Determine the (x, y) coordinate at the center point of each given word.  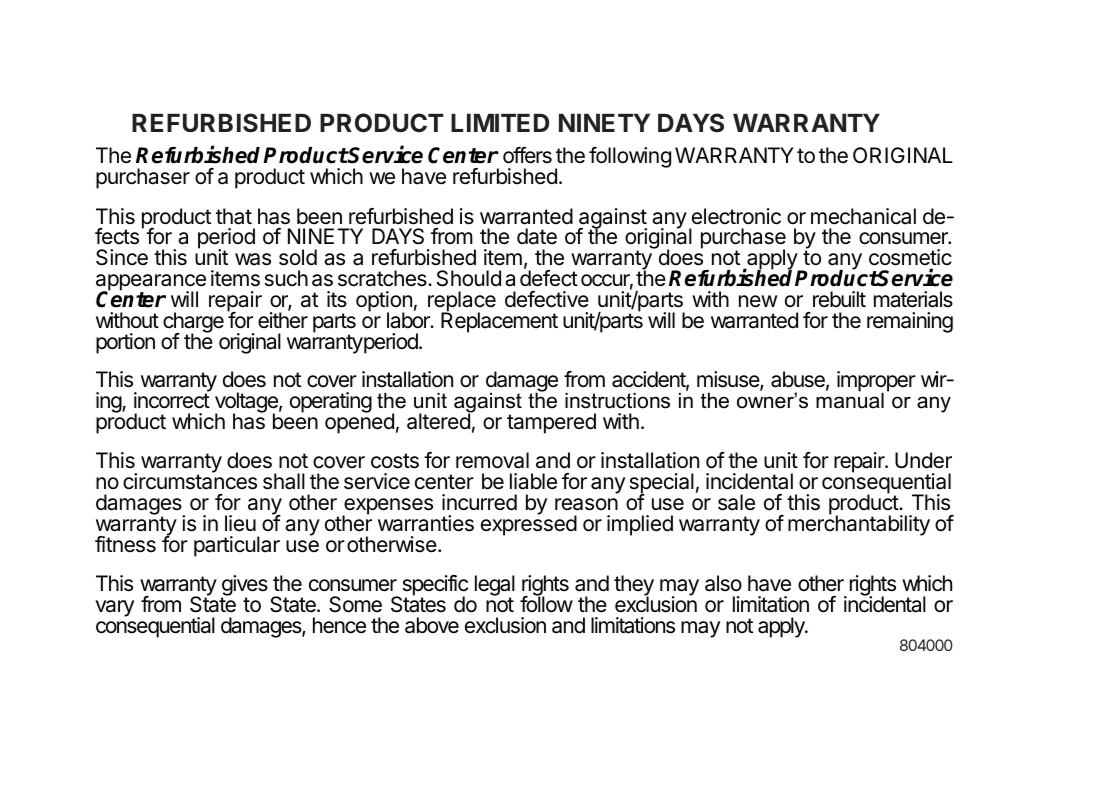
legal (495, 586)
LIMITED (500, 123)
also (723, 583)
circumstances (190, 481)
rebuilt (839, 299)
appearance (151, 283)
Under (923, 460)
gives (244, 586)
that (234, 216)
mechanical (863, 216)
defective (547, 299)
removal (492, 460)
